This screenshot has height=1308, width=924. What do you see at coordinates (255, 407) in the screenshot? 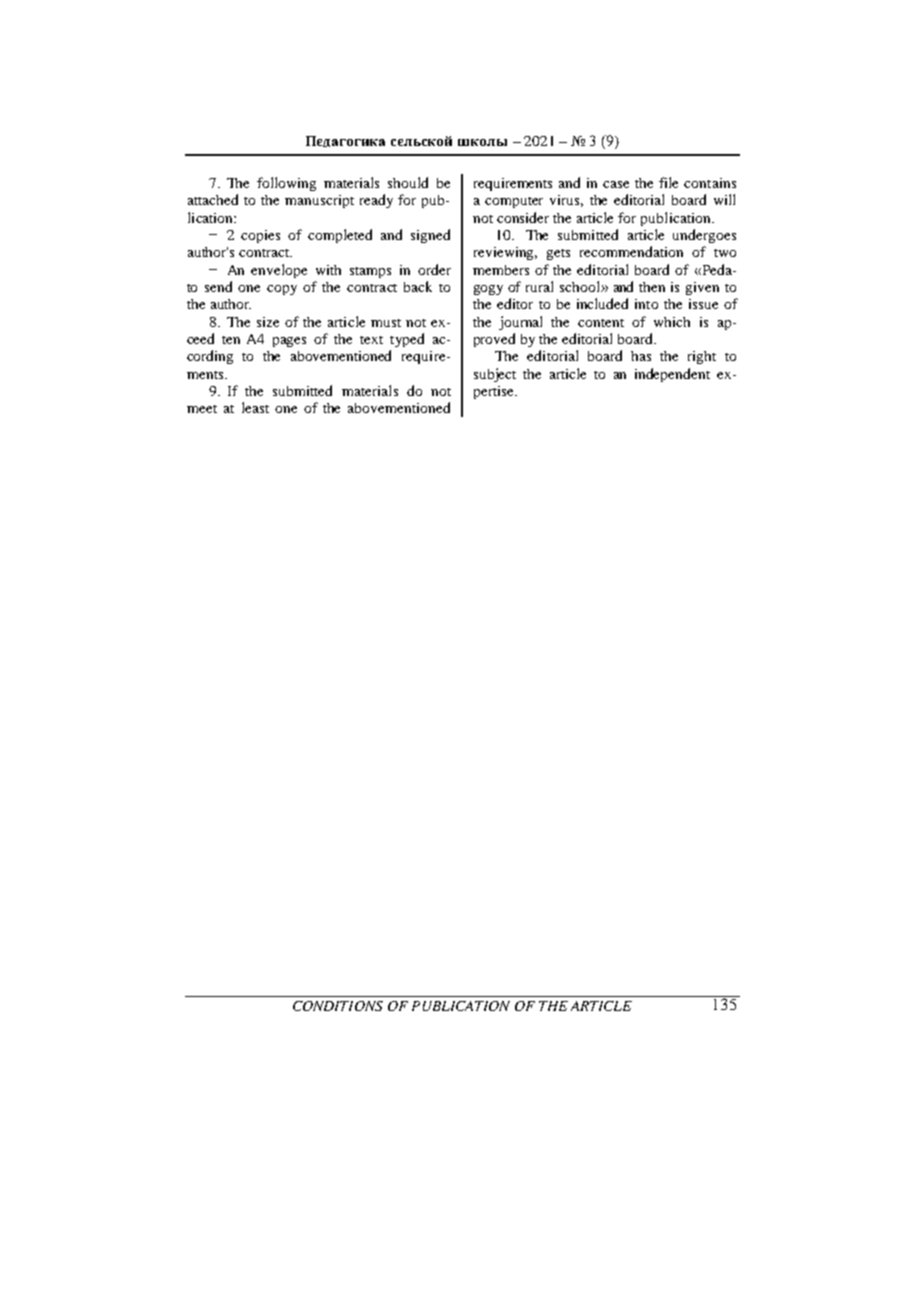
I see `least` at bounding box center [255, 407].
